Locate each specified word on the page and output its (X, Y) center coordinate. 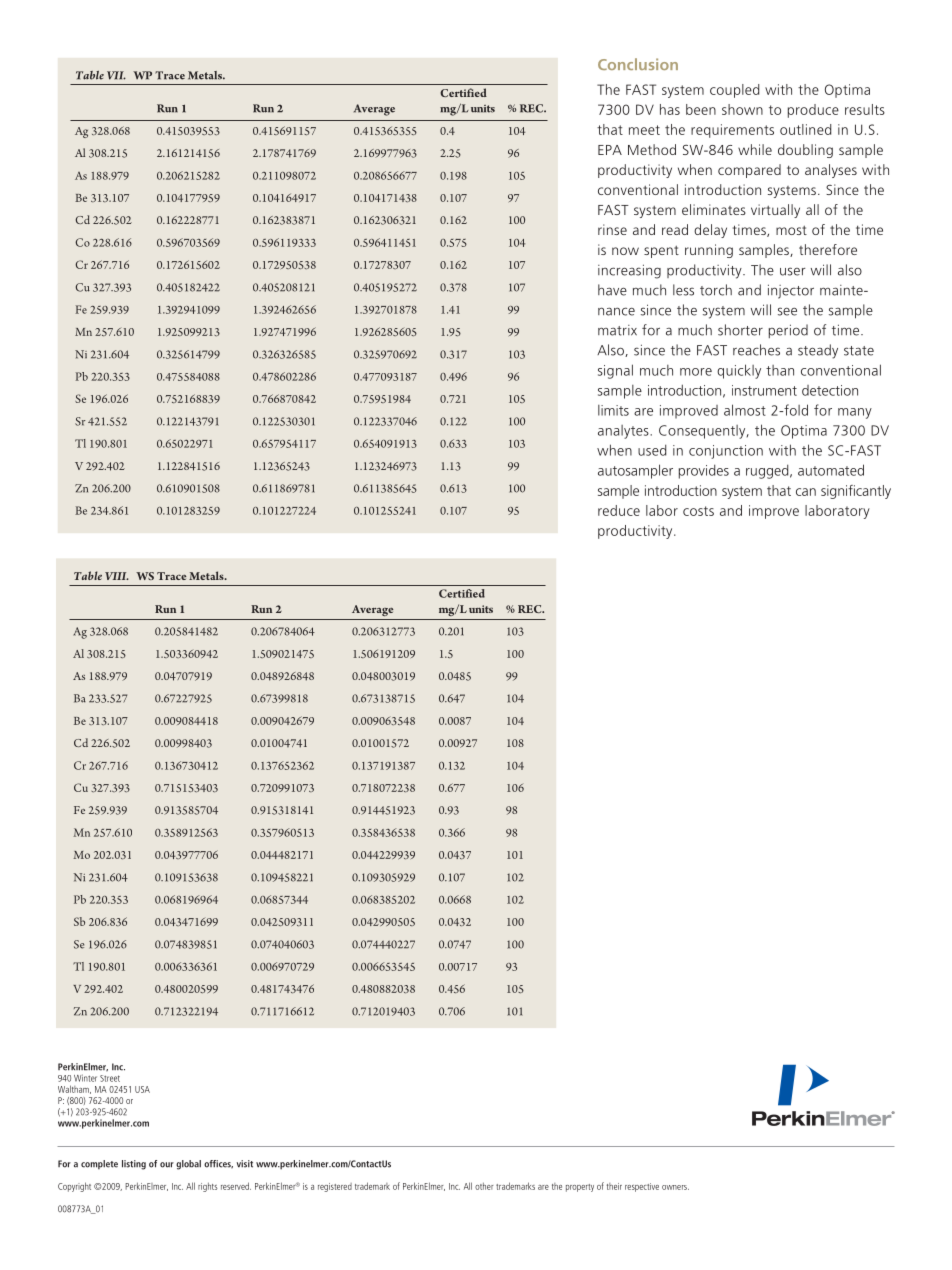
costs (698, 511)
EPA (610, 150)
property (580, 1188)
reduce (619, 510)
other (484, 1186)
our (167, 1165)
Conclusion (638, 64)
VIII (117, 576)
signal (615, 371)
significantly (856, 492)
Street (110, 1078)
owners (675, 1187)
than (780, 370)
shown (742, 109)
